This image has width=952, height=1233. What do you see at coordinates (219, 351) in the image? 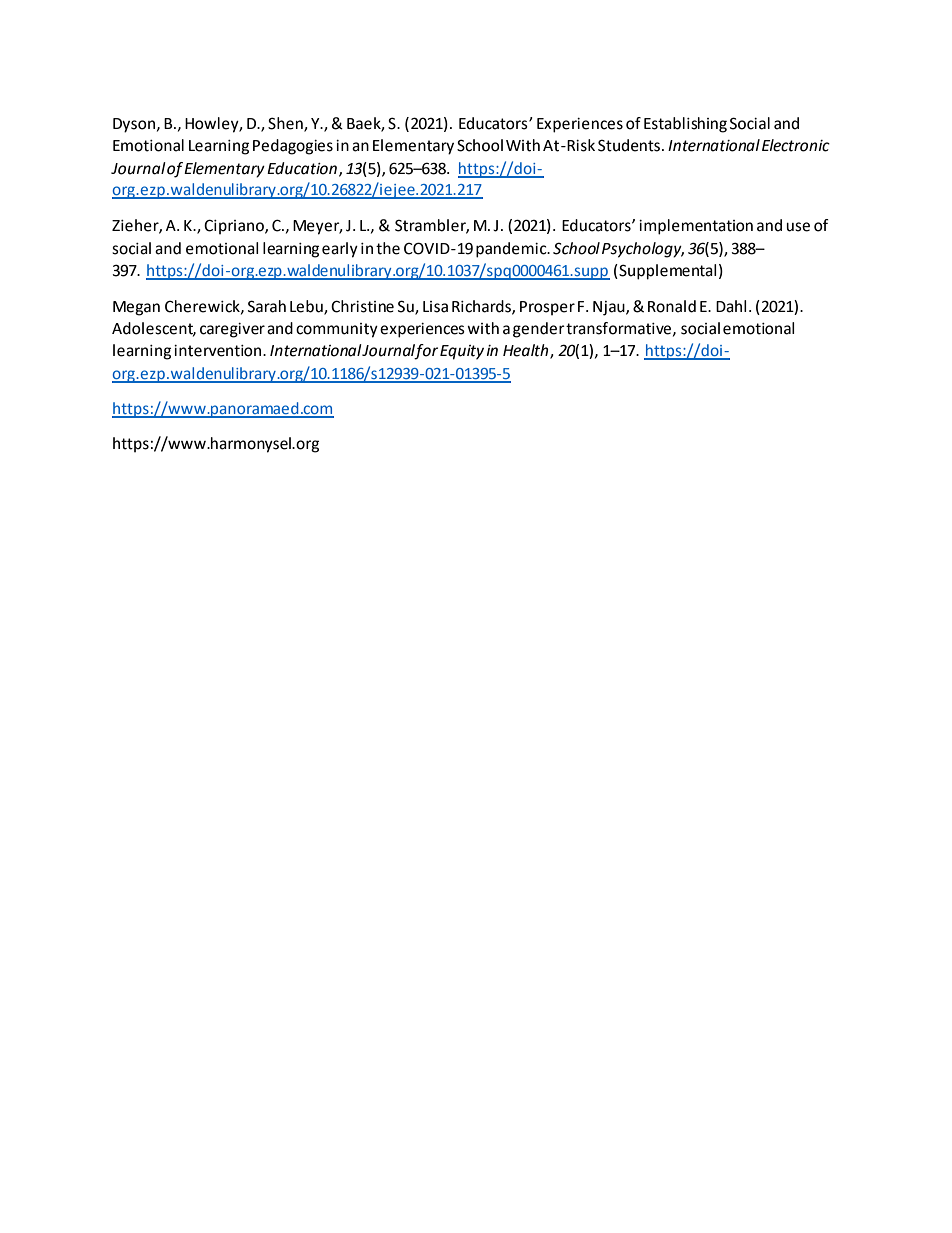
I see `intervention` at bounding box center [219, 351].
